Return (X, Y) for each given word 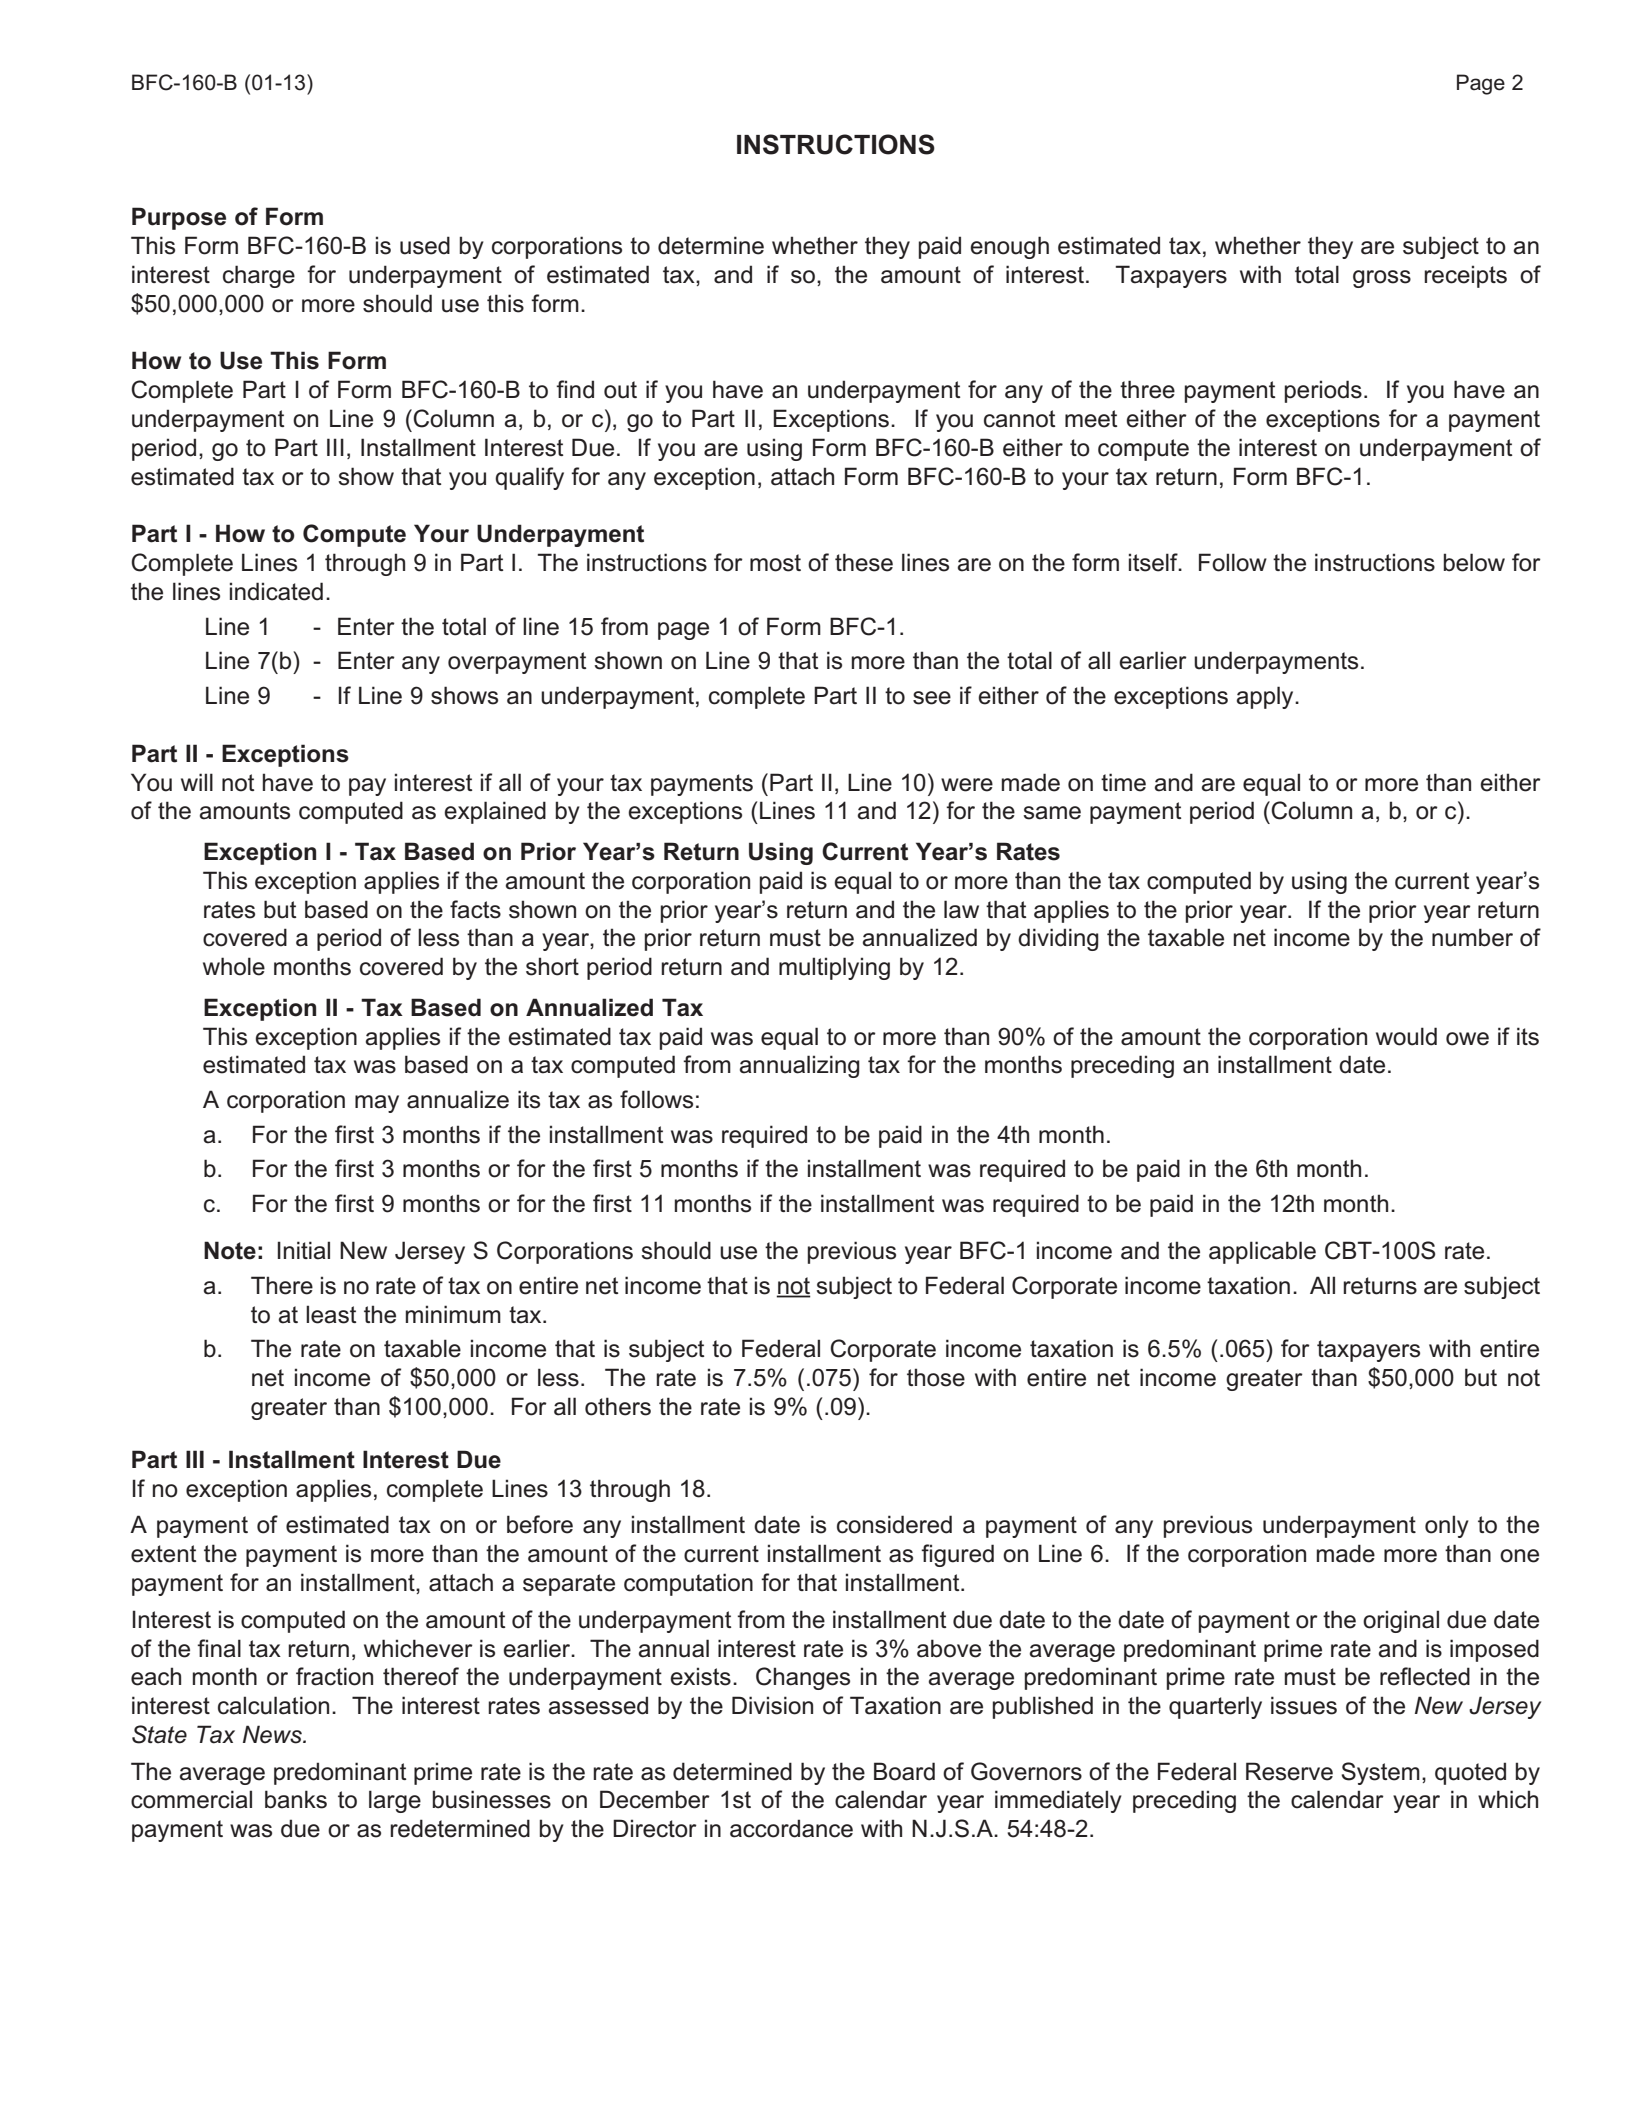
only (1447, 1526)
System (1380, 1773)
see (932, 698)
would (1406, 1036)
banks (296, 1799)
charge (259, 276)
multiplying (834, 968)
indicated (276, 591)
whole (234, 966)
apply (1266, 697)
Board (904, 1771)
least (331, 1314)
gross (1382, 279)
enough (1009, 247)
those (936, 1377)
